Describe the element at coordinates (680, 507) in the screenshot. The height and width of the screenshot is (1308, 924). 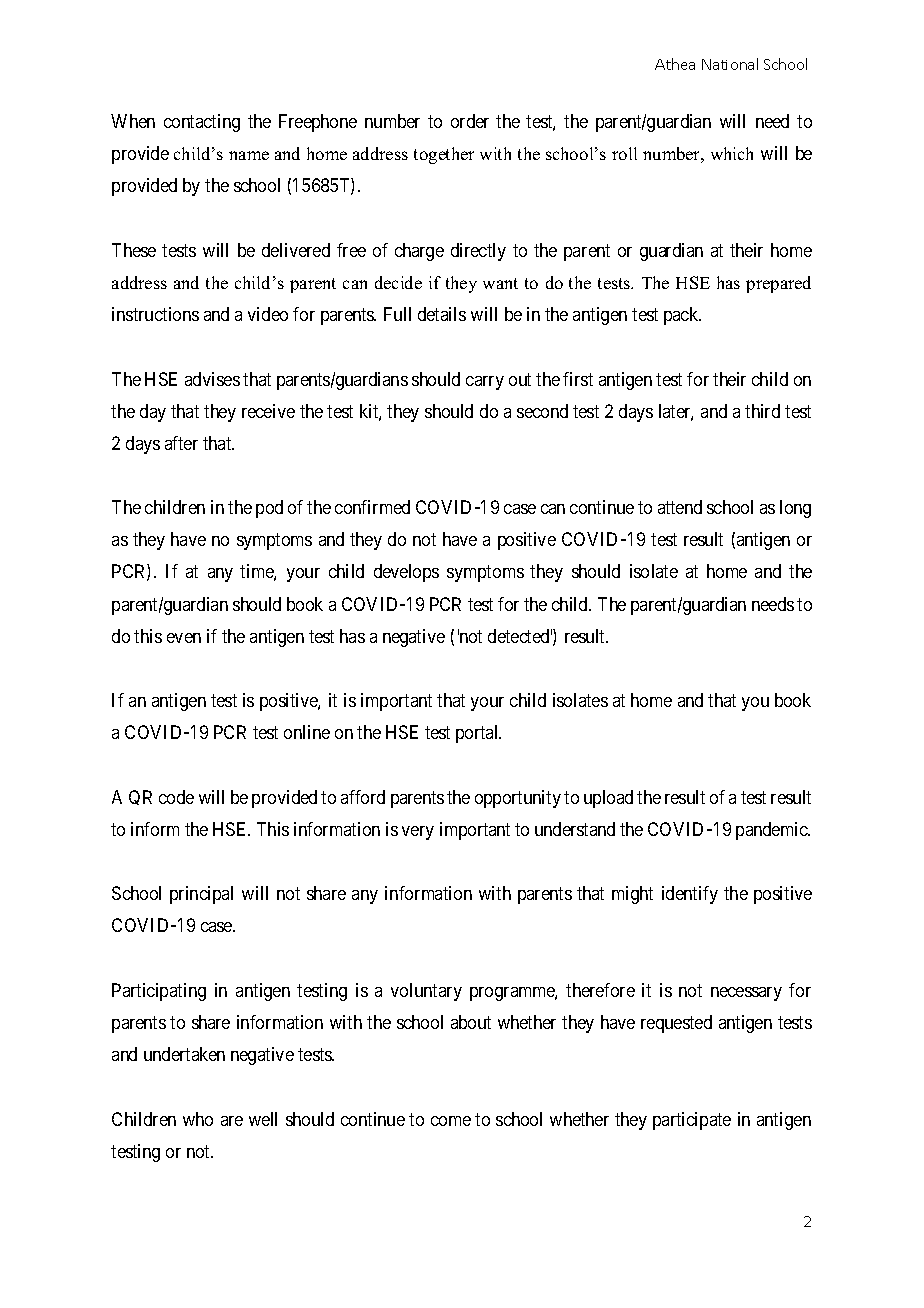
I see `attend` at that location.
